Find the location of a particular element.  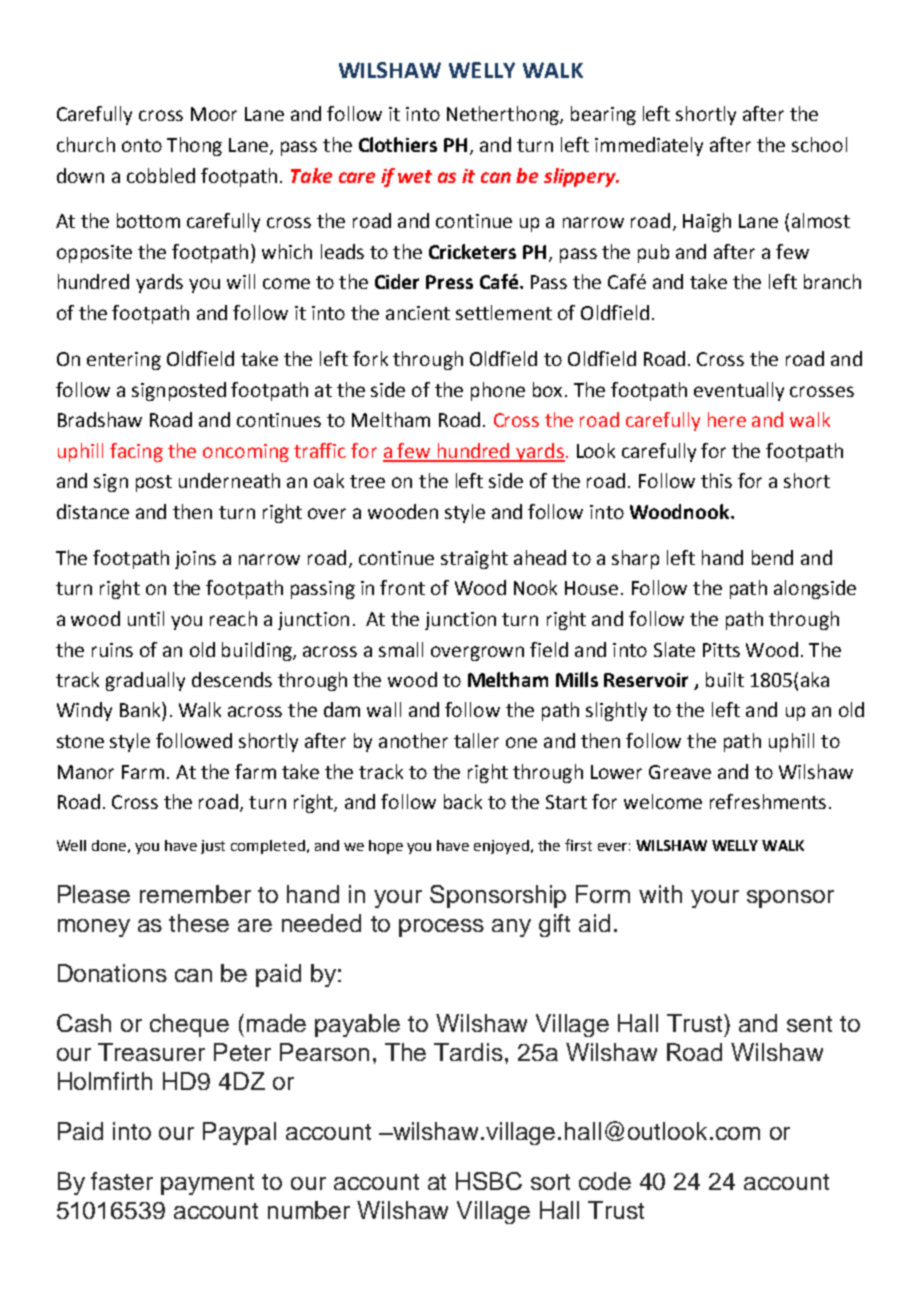

eventually is located at coordinates (739, 391).
